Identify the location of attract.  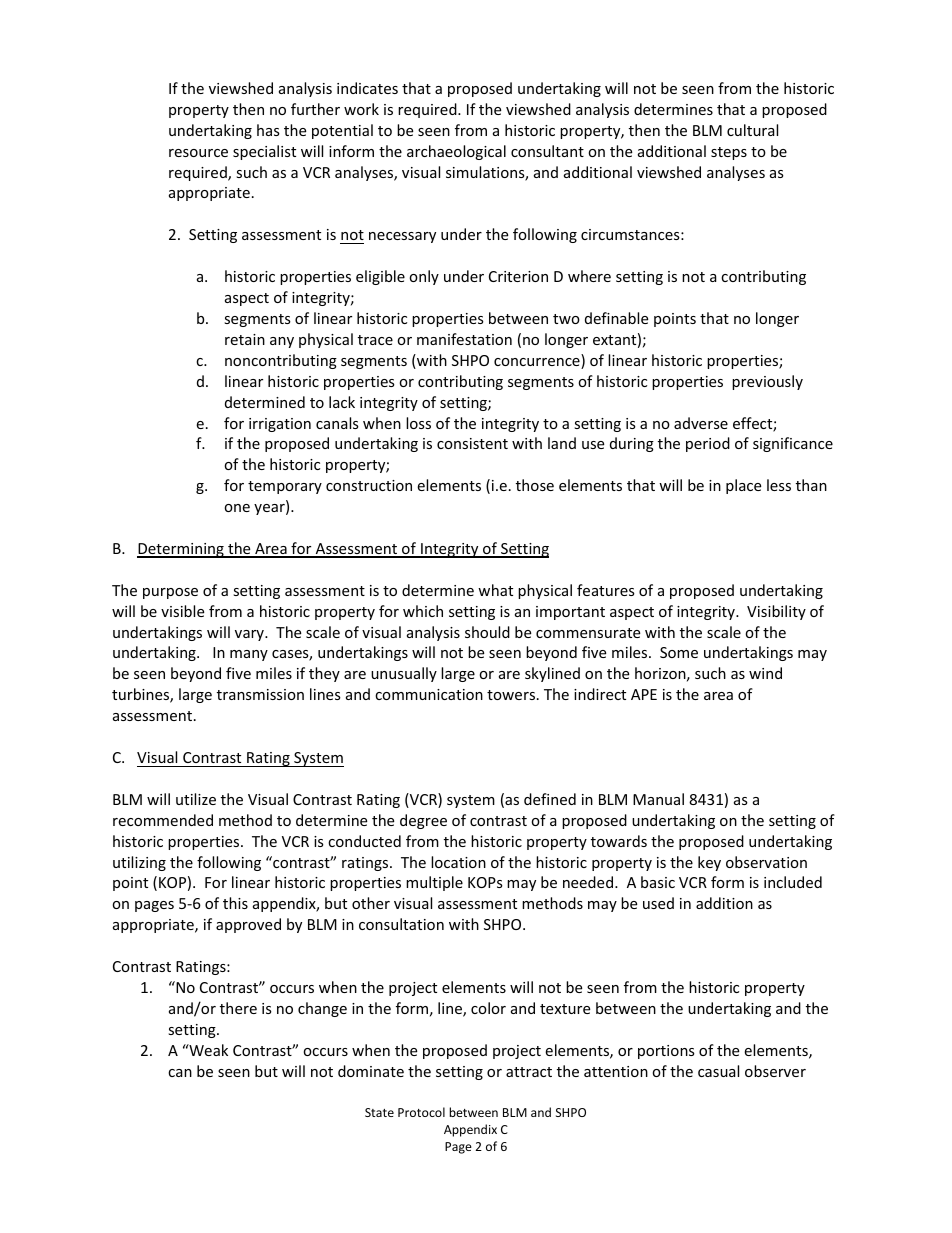
(529, 1072).
